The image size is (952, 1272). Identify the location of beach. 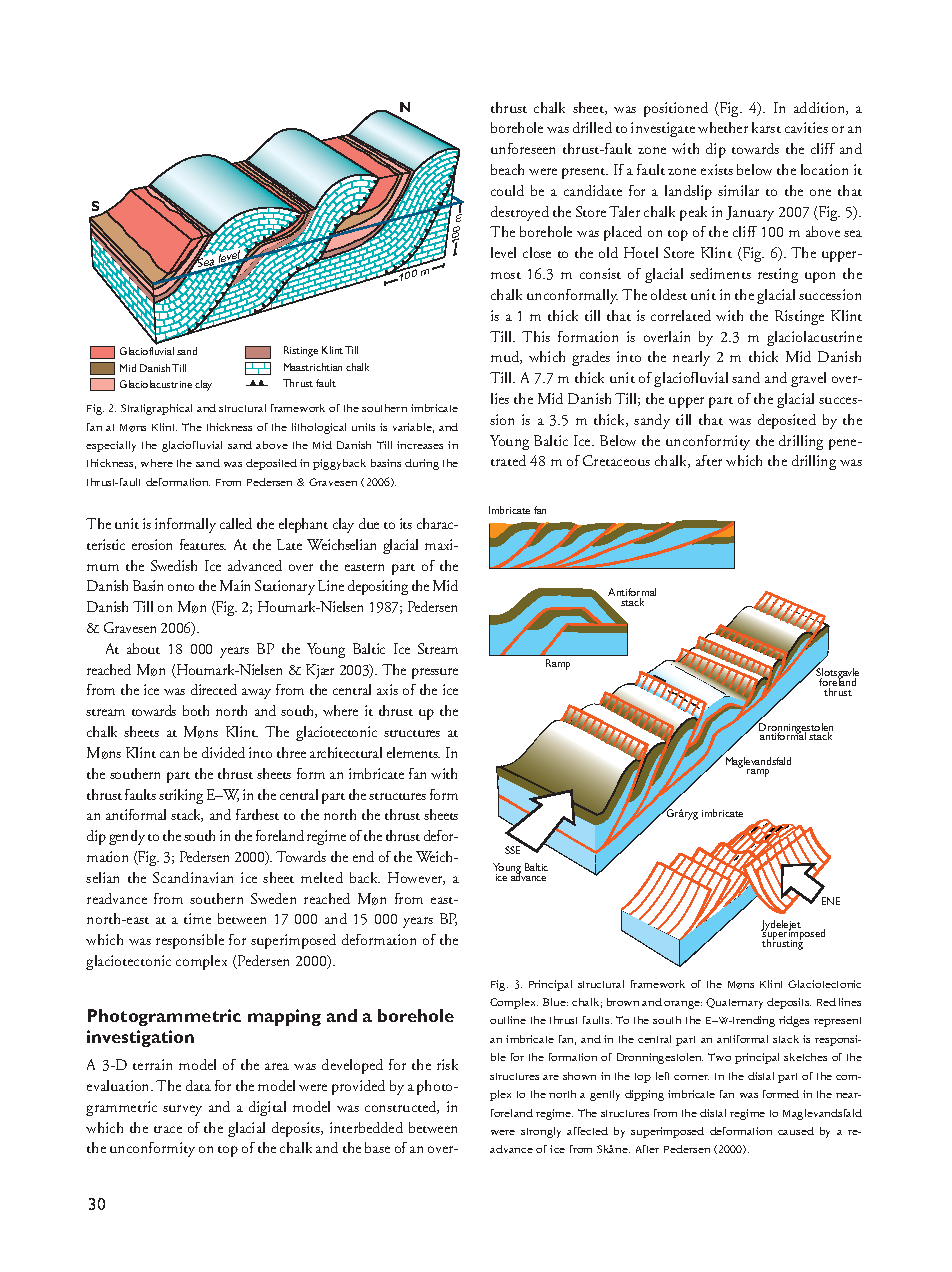
(507, 169).
